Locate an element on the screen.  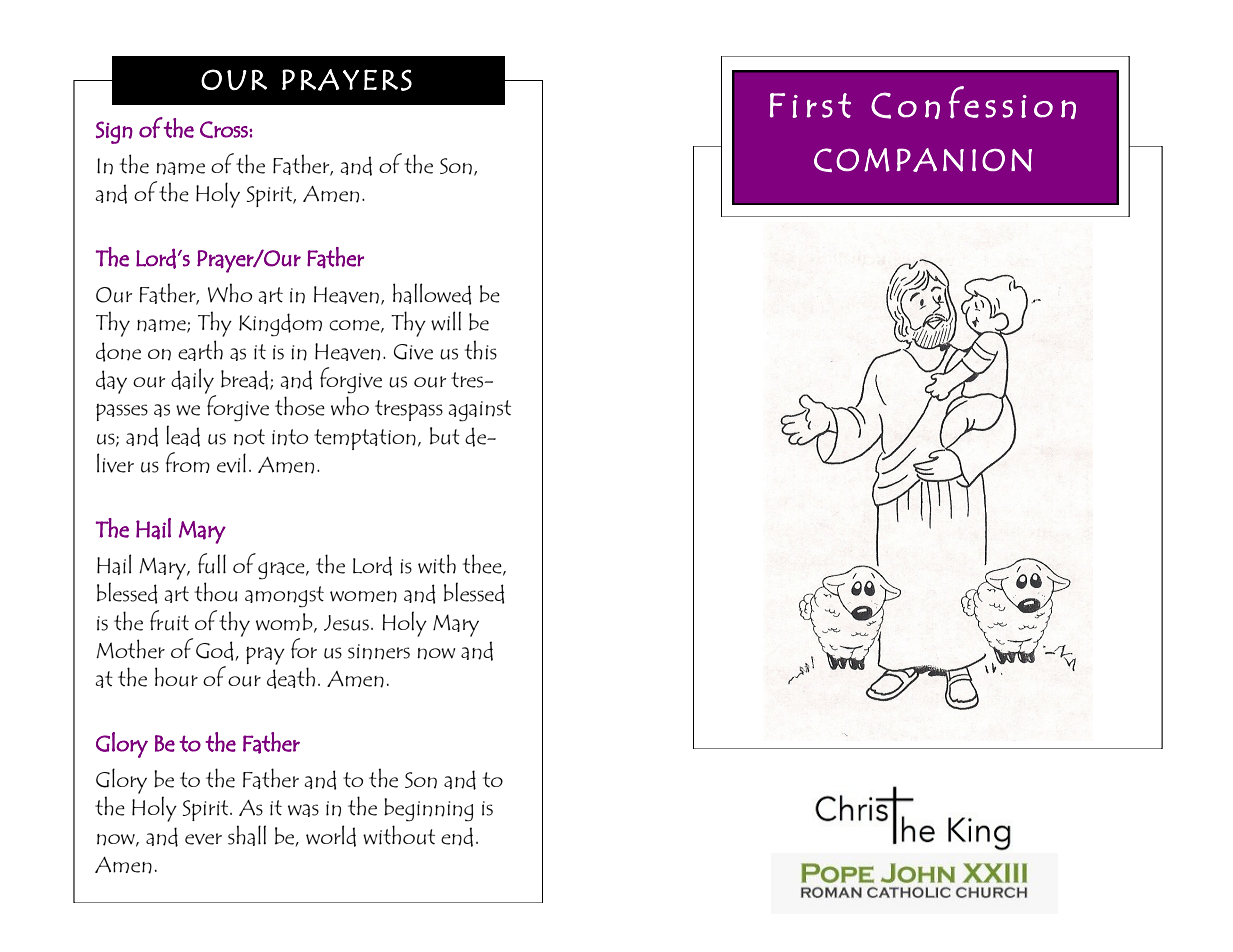
Sign is located at coordinates (114, 132).
